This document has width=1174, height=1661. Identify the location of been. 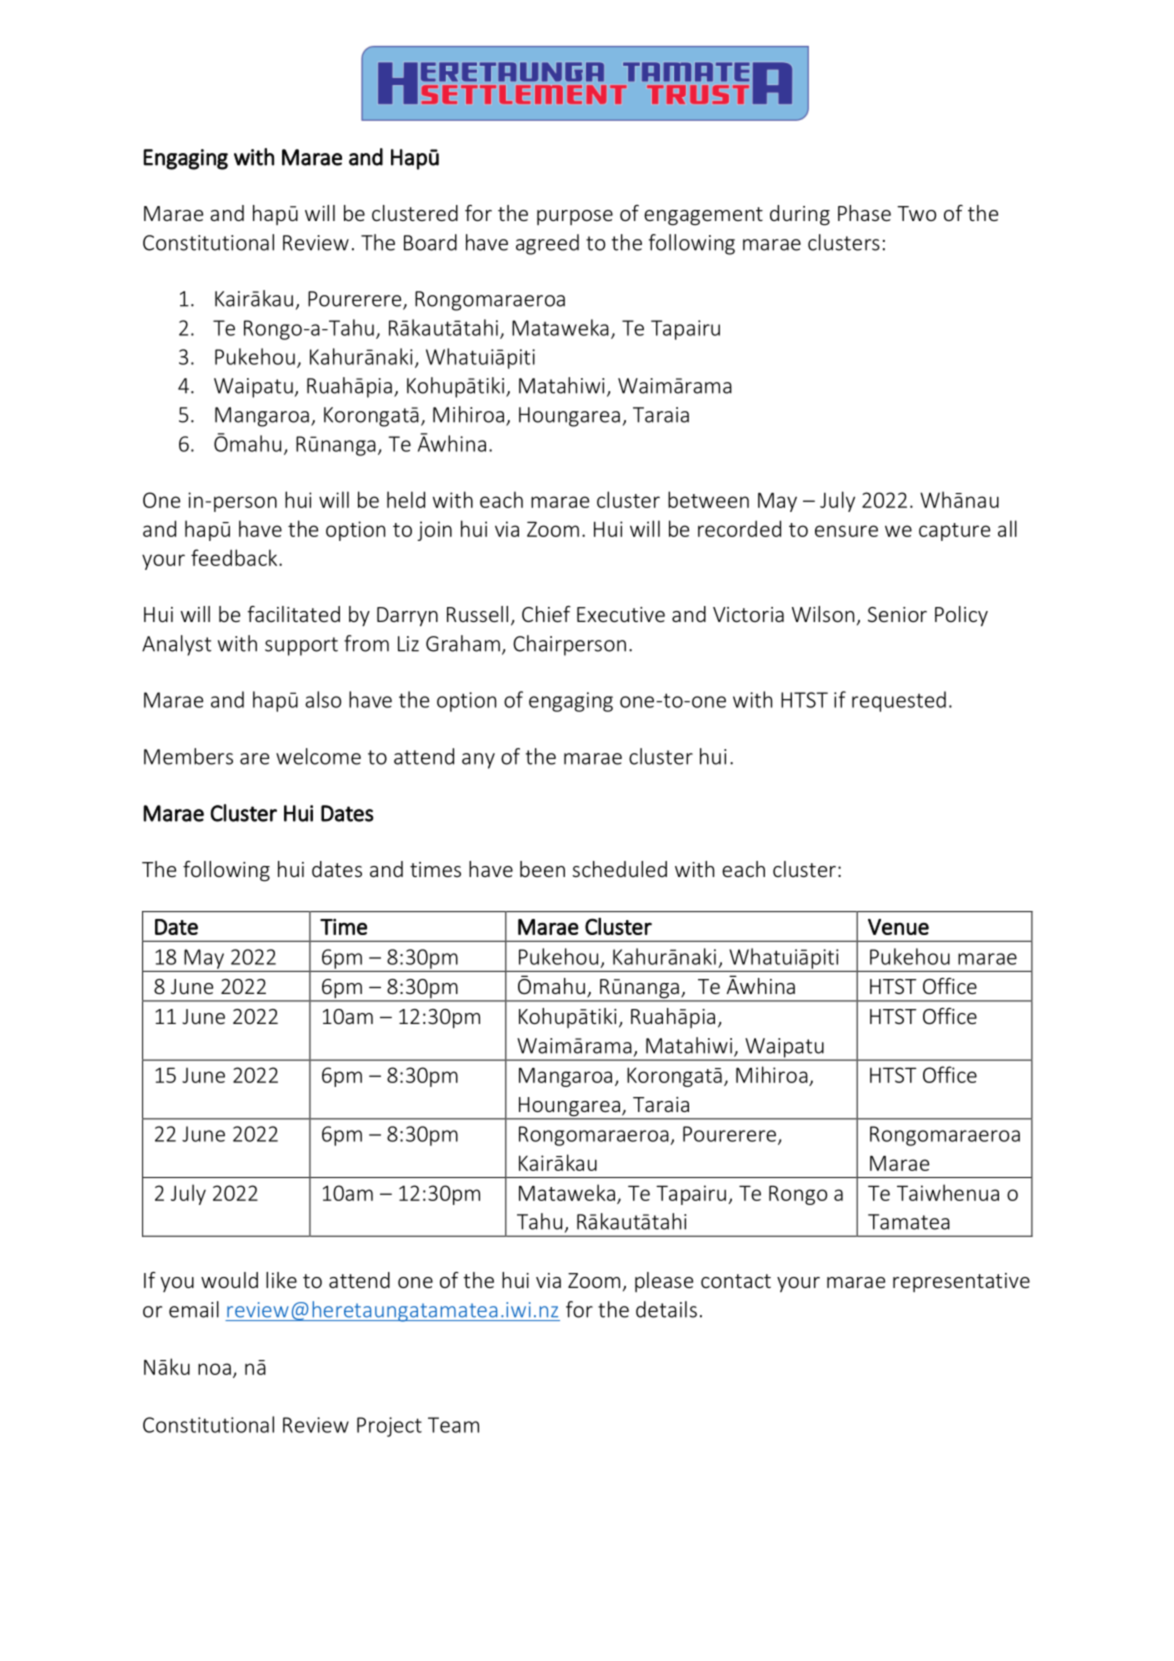
(542, 869).
